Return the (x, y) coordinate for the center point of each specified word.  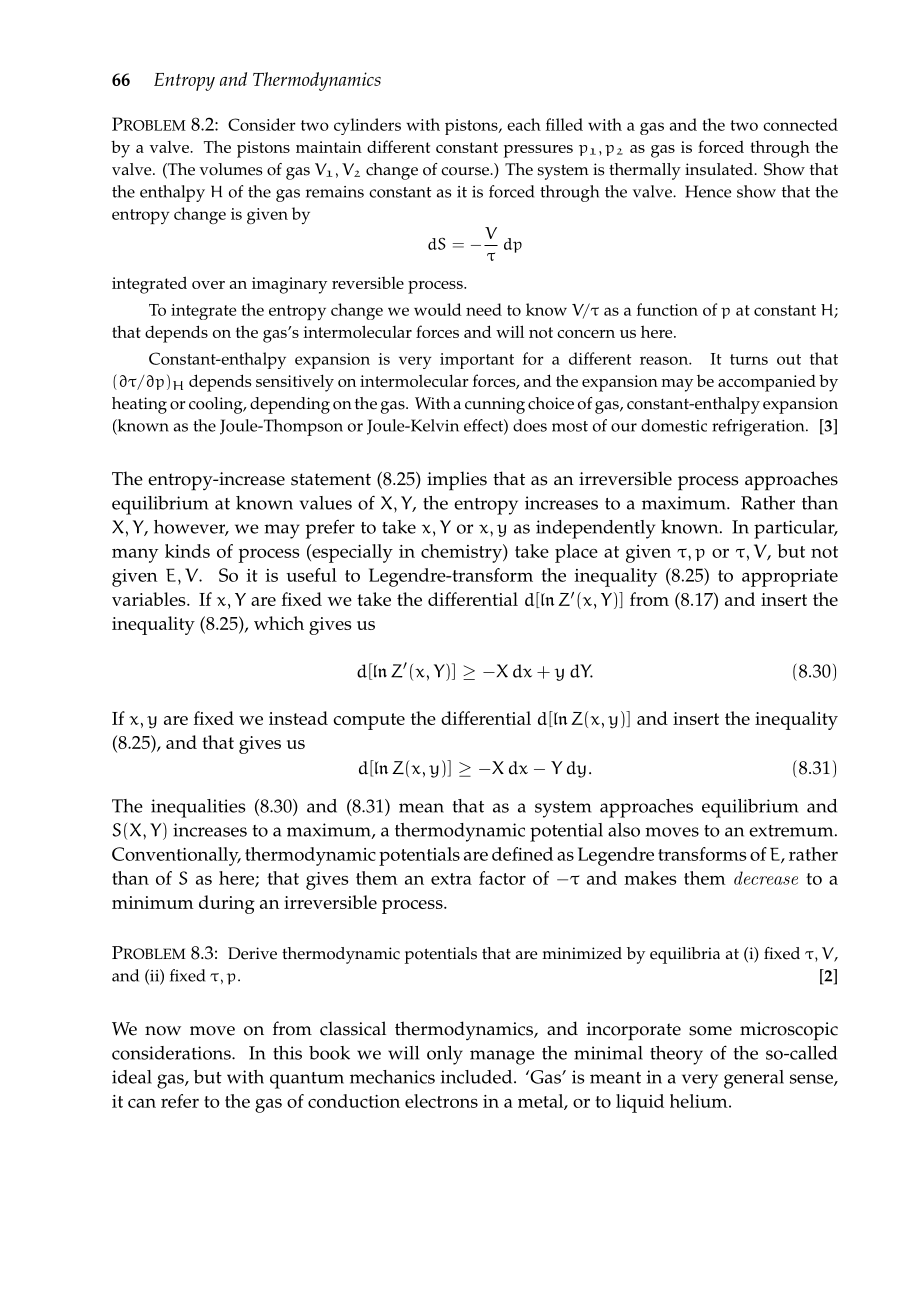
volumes (231, 169)
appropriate (790, 578)
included (478, 1077)
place (576, 553)
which (279, 623)
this (287, 1053)
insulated (720, 169)
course (466, 171)
